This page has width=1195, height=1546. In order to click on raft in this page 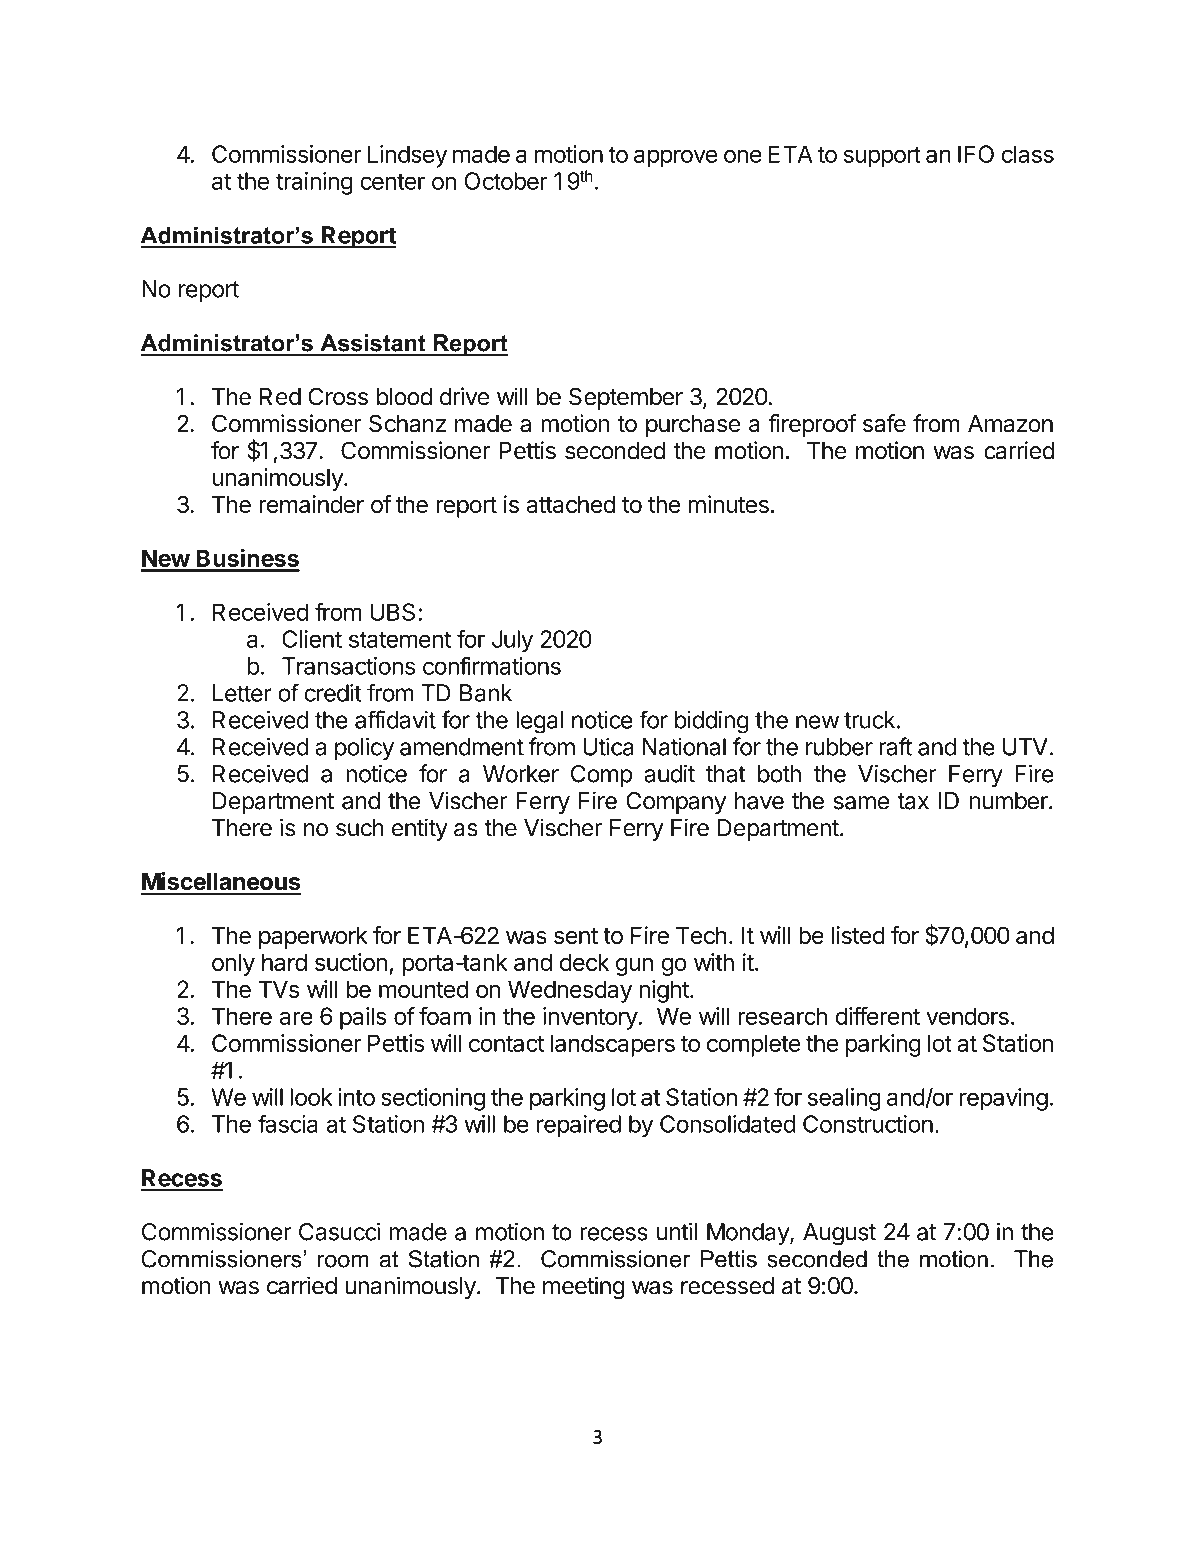, I will do `click(895, 746)`.
